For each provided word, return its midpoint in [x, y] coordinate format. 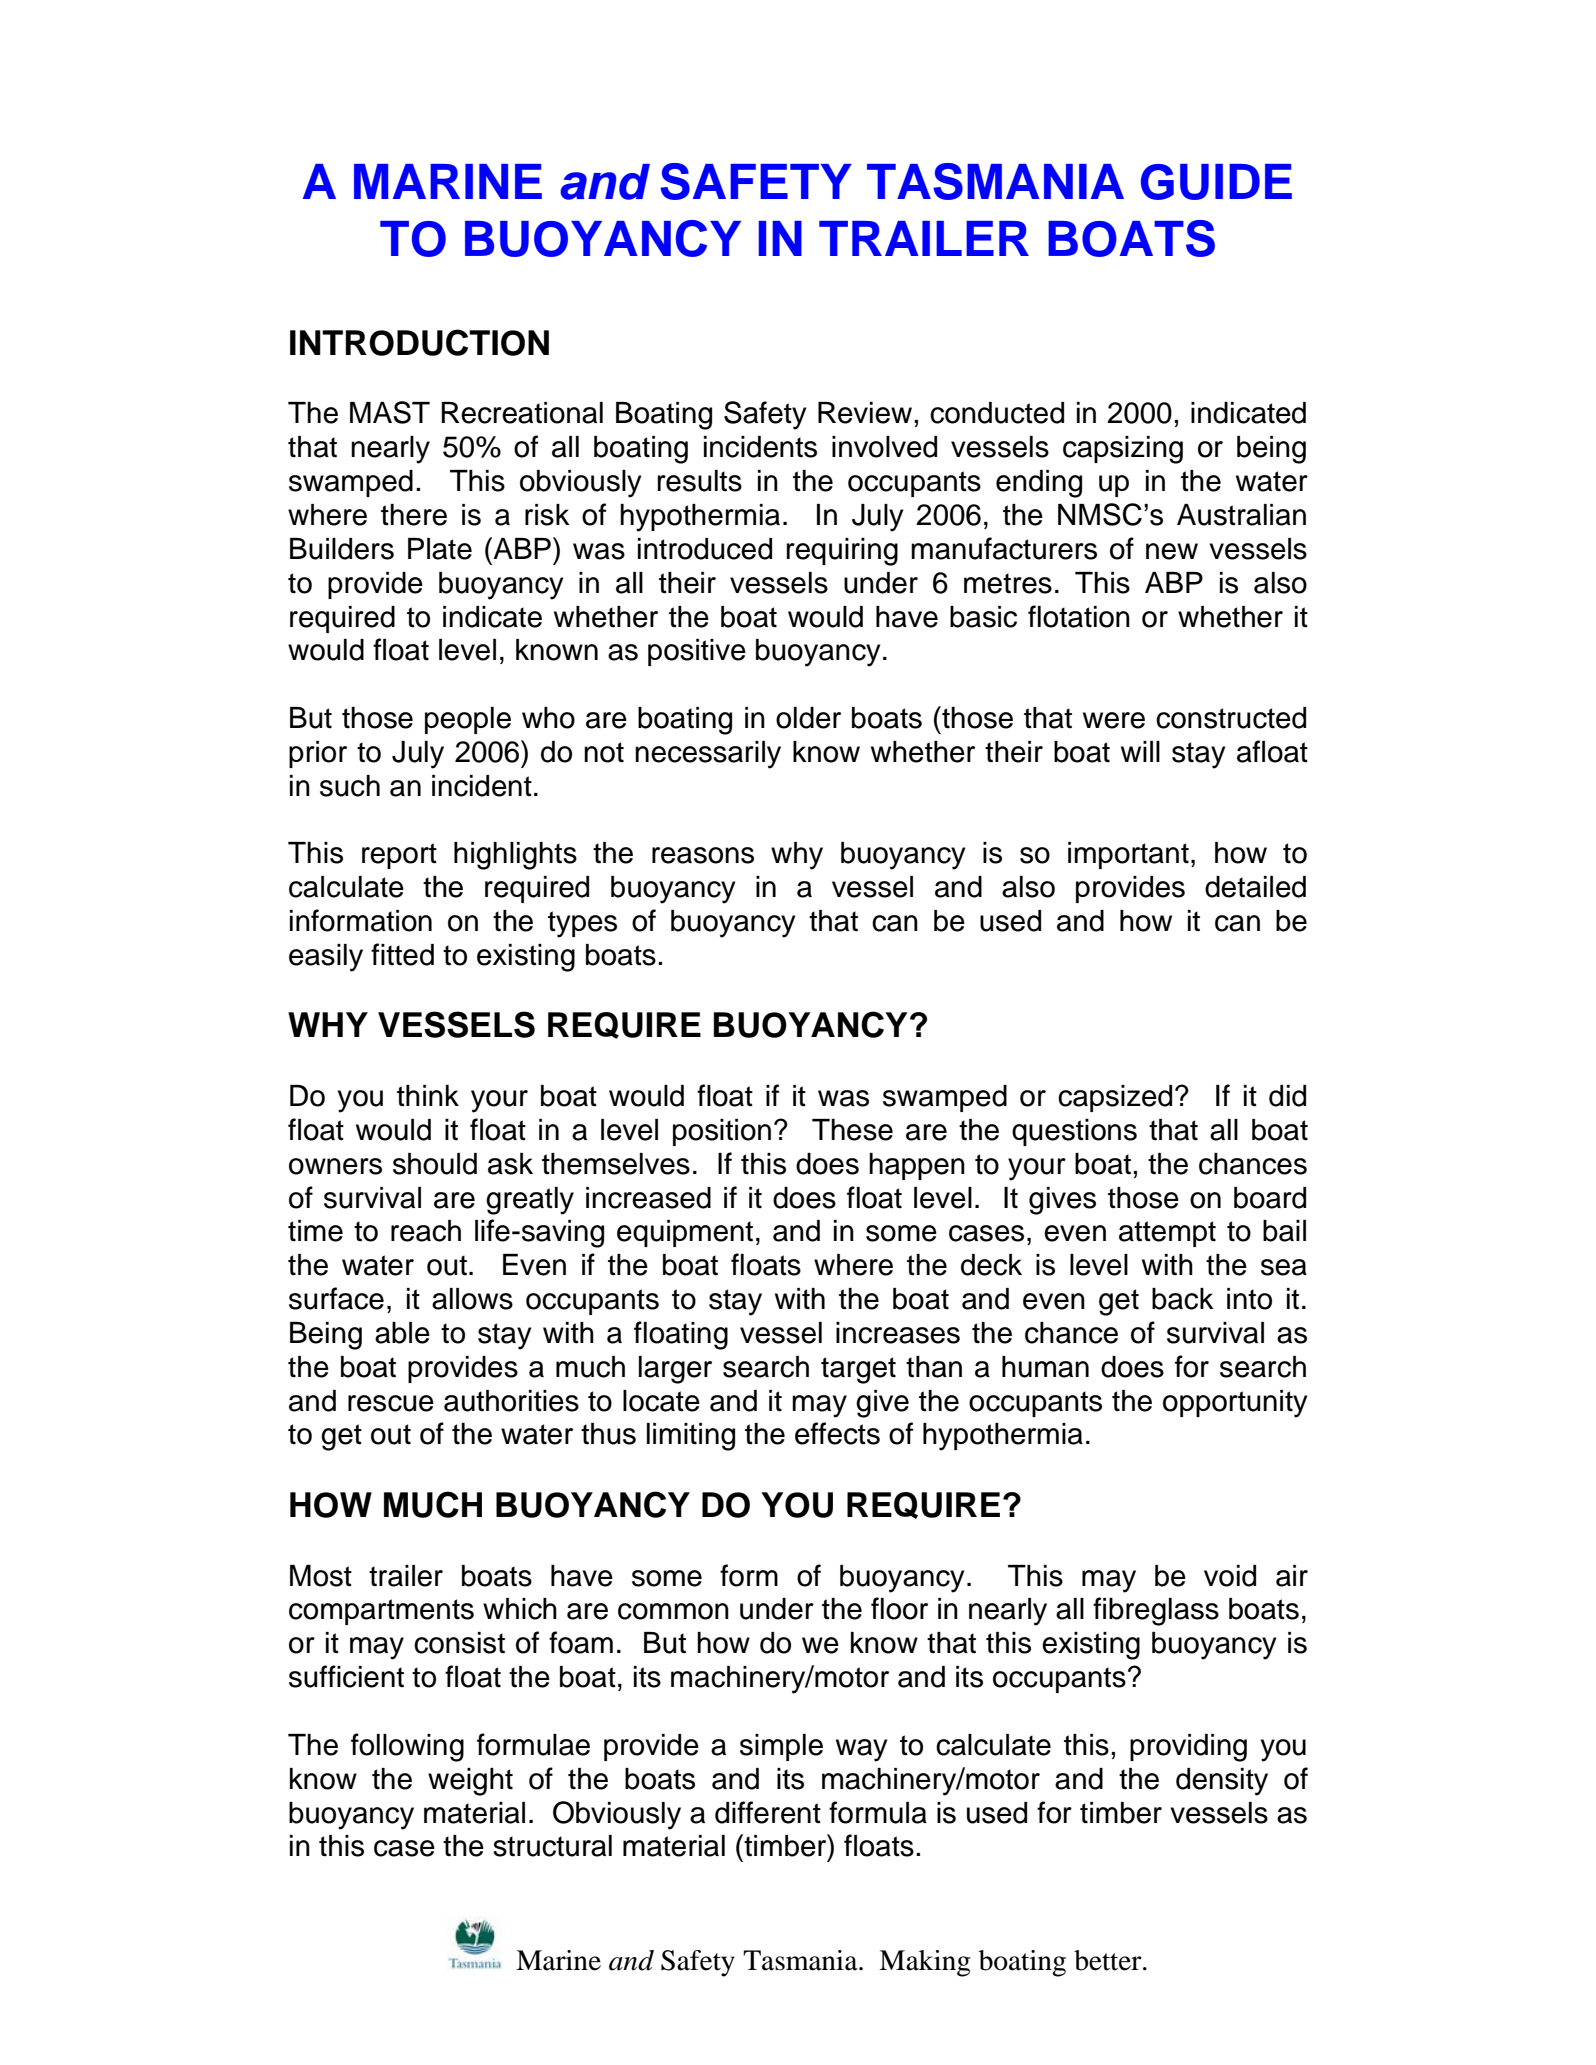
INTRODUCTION [419, 342]
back [1183, 1299]
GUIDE [1216, 182]
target [858, 1370]
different [768, 1812]
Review [866, 413]
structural [552, 1846]
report [399, 856]
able [402, 1333]
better [1109, 1960]
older [808, 718]
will [1140, 751]
